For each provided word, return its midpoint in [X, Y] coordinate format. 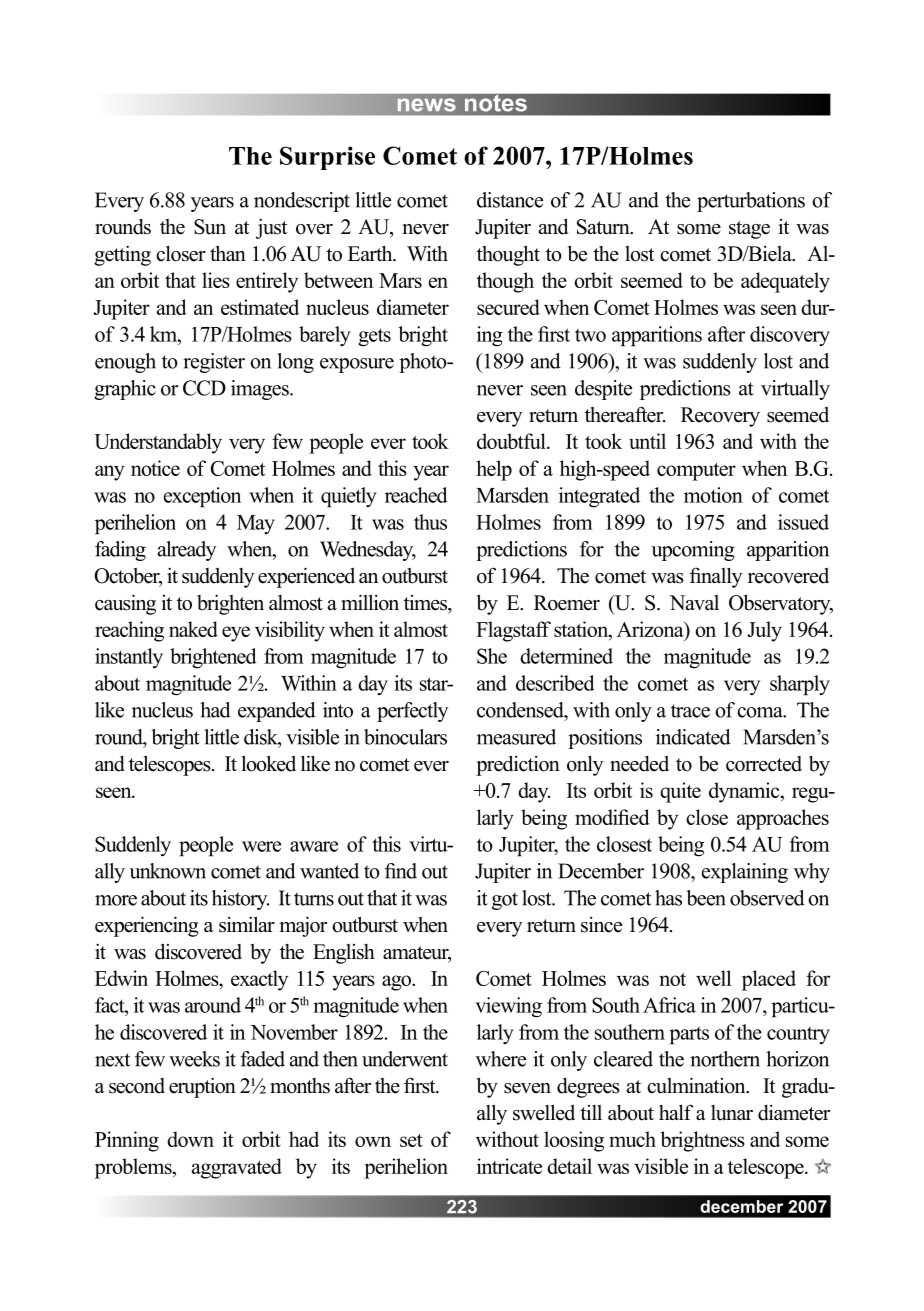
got [505, 901]
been [706, 898]
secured [508, 307]
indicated [693, 737]
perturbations [751, 202]
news [427, 105]
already [187, 551]
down [190, 1139]
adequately [785, 282]
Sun [210, 227]
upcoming [693, 551]
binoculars [405, 737]
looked [269, 763]
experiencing [146, 926]
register [214, 363]
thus [430, 522]
